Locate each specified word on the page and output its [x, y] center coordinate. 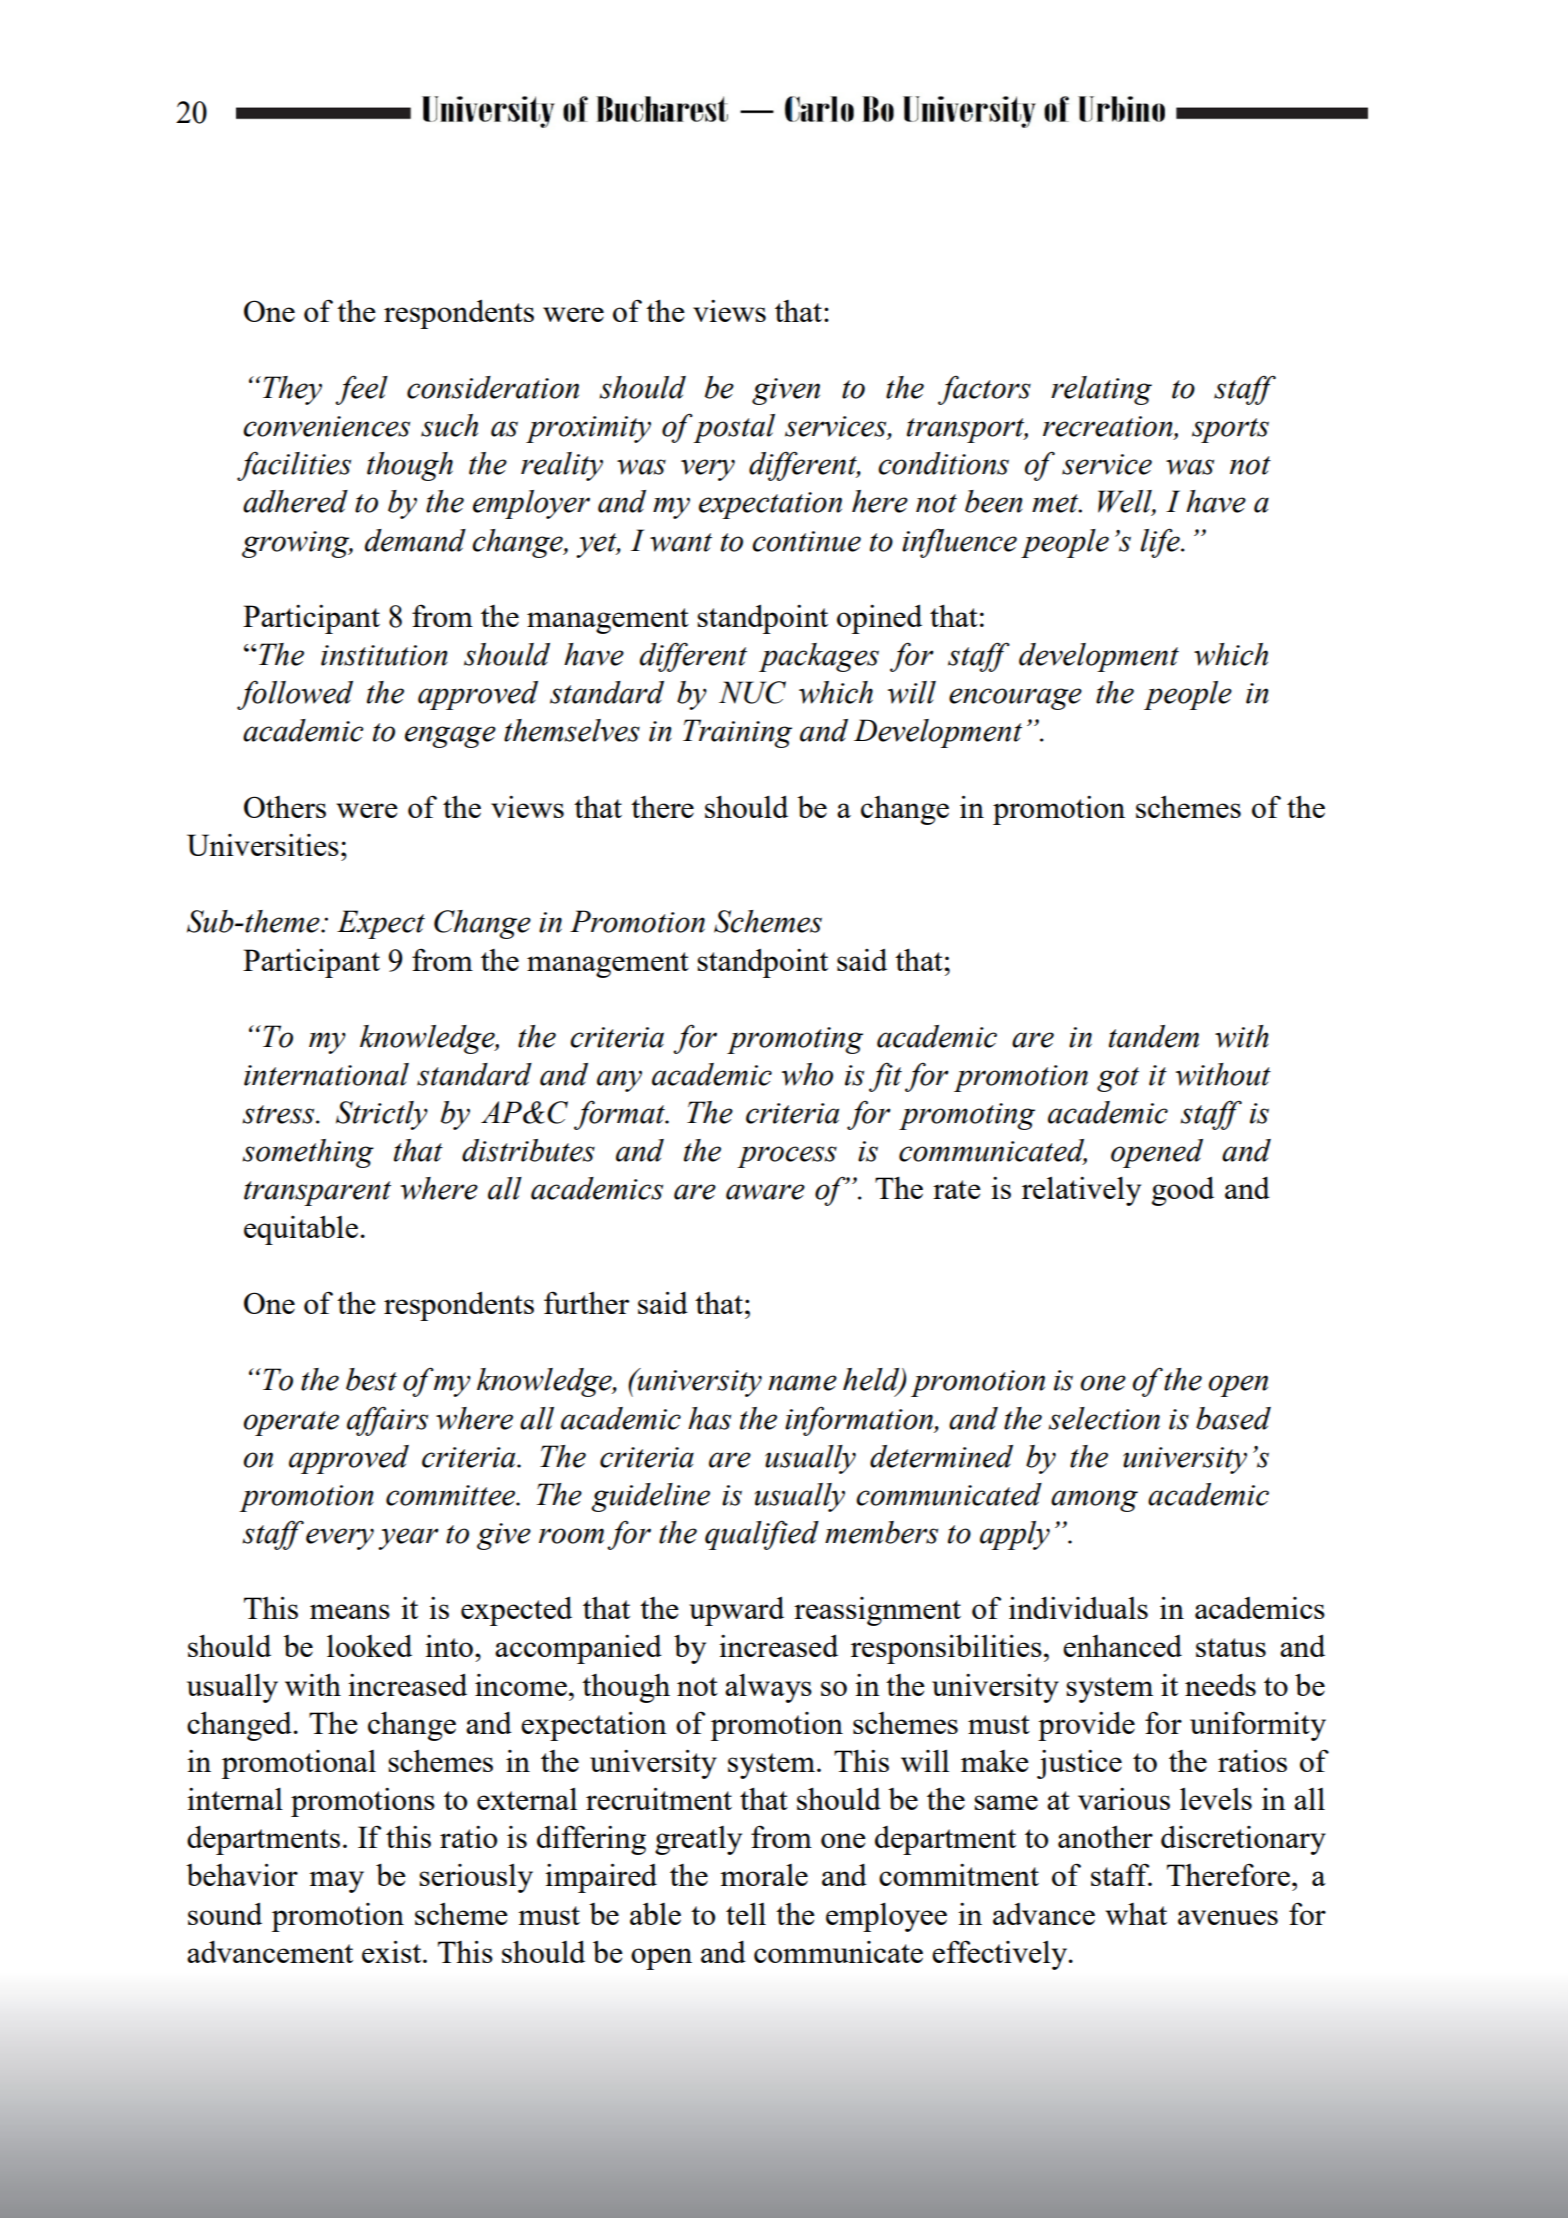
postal [734, 428]
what [1136, 1914]
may [336, 1882]
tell [746, 1914]
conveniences [326, 426]
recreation [1109, 427]
